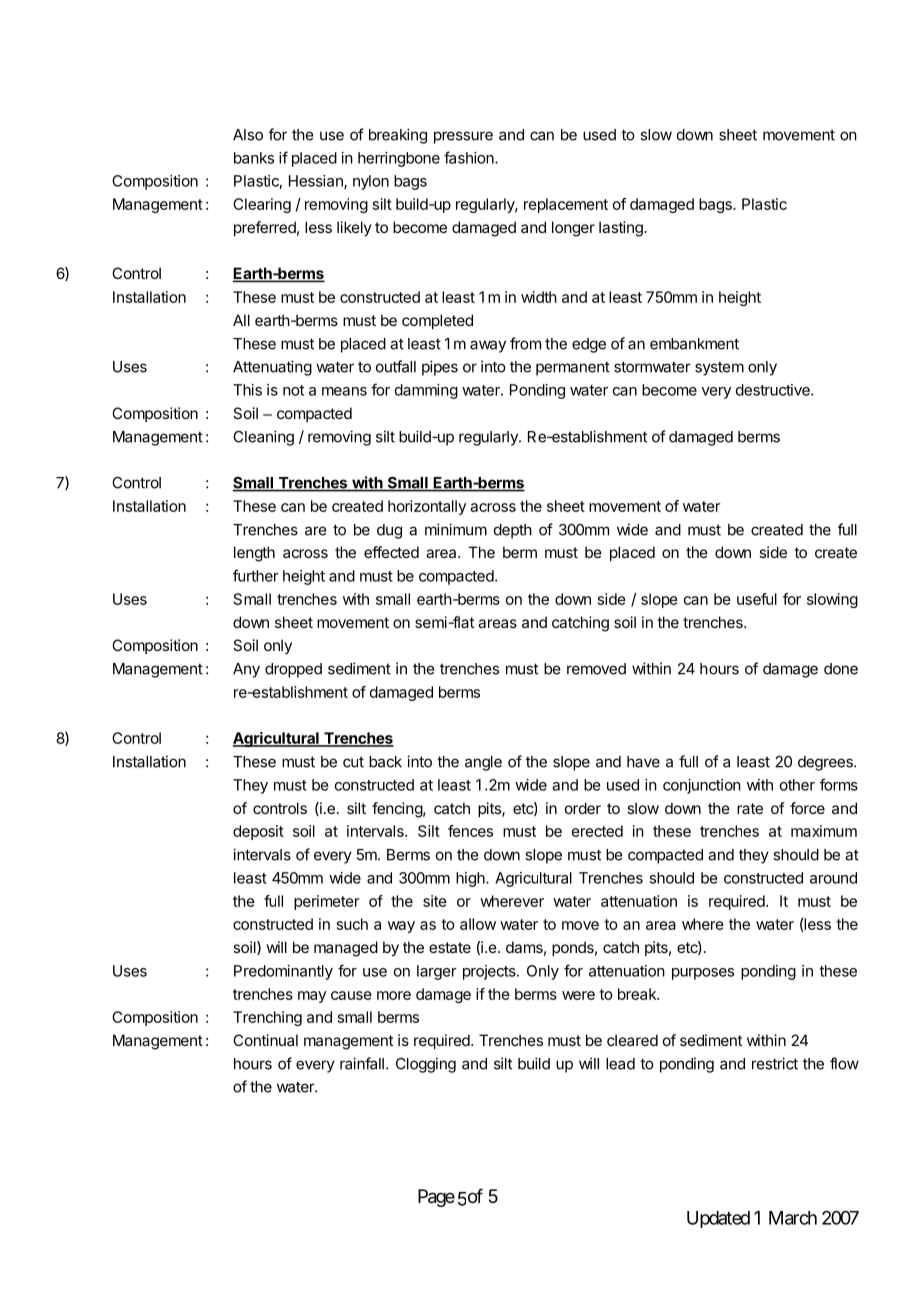 This screenshot has height=1308, width=924. What do you see at coordinates (513, 531) in the screenshot?
I see `depth` at bounding box center [513, 531].
